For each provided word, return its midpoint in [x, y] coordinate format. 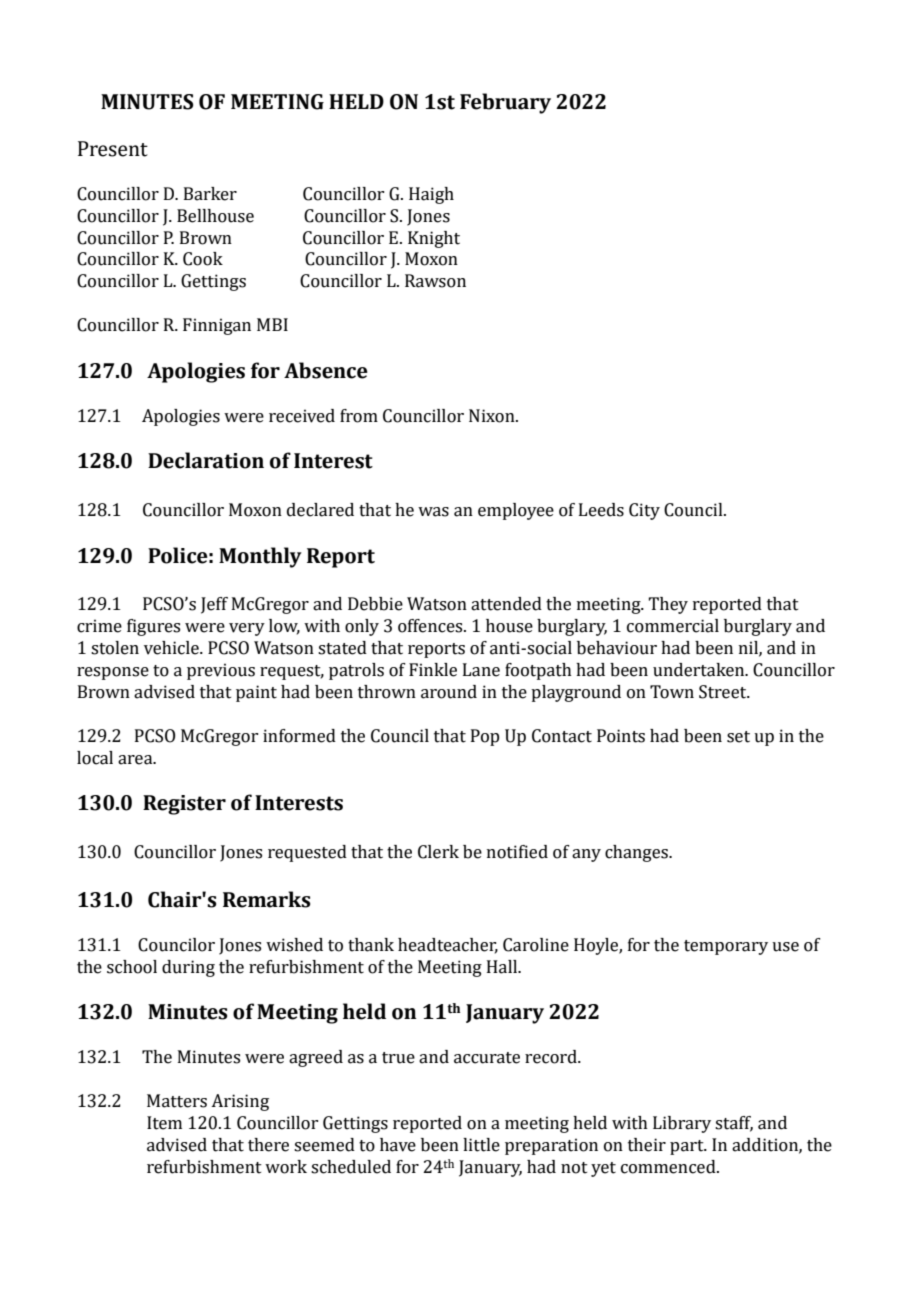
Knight [434, 239]
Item [164, 1123]
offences [431, 626]
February [505, 103]
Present [113, 149]
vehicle [172, 648]
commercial [673, 626]
